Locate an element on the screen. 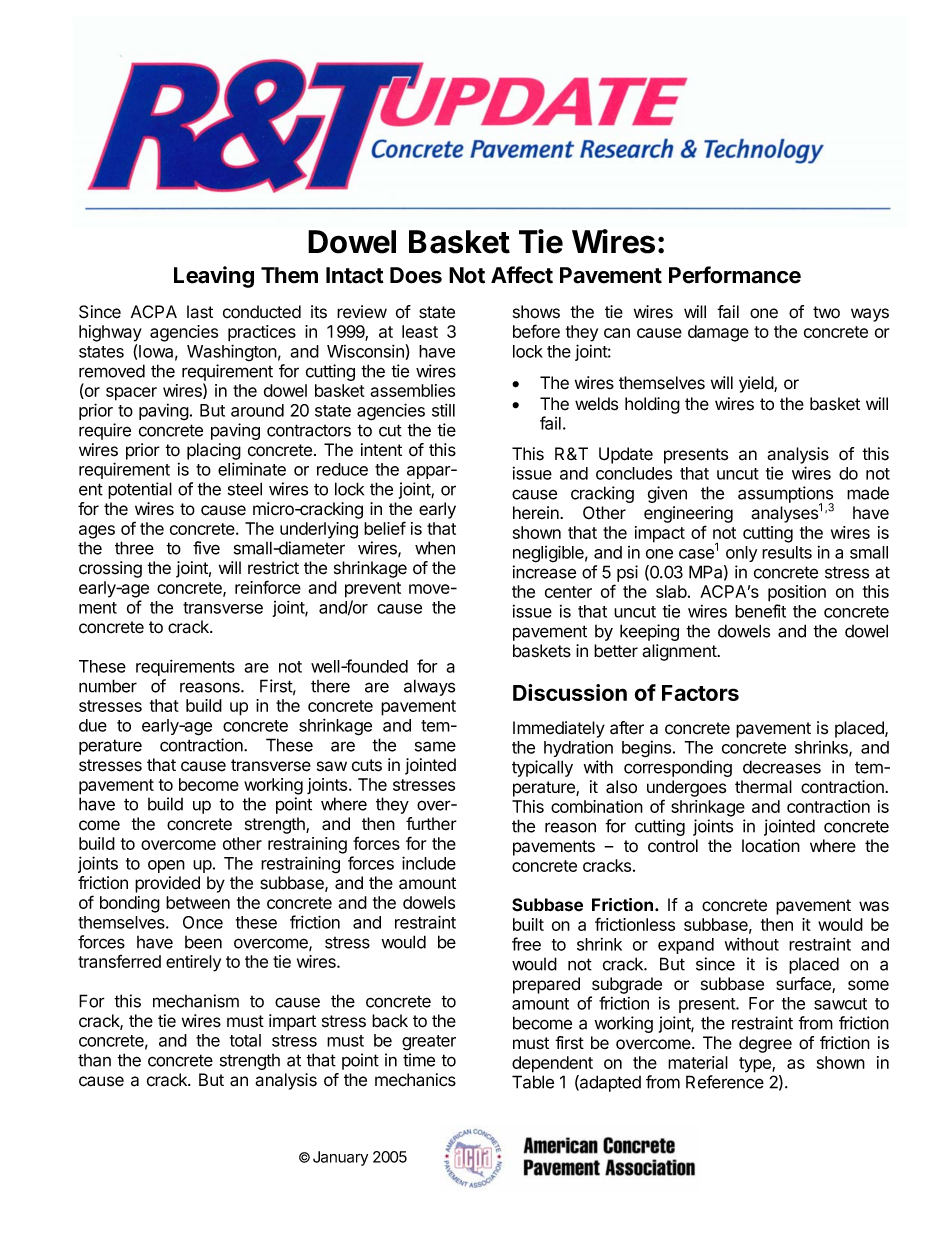  due is located at coordinates (93, 725).
